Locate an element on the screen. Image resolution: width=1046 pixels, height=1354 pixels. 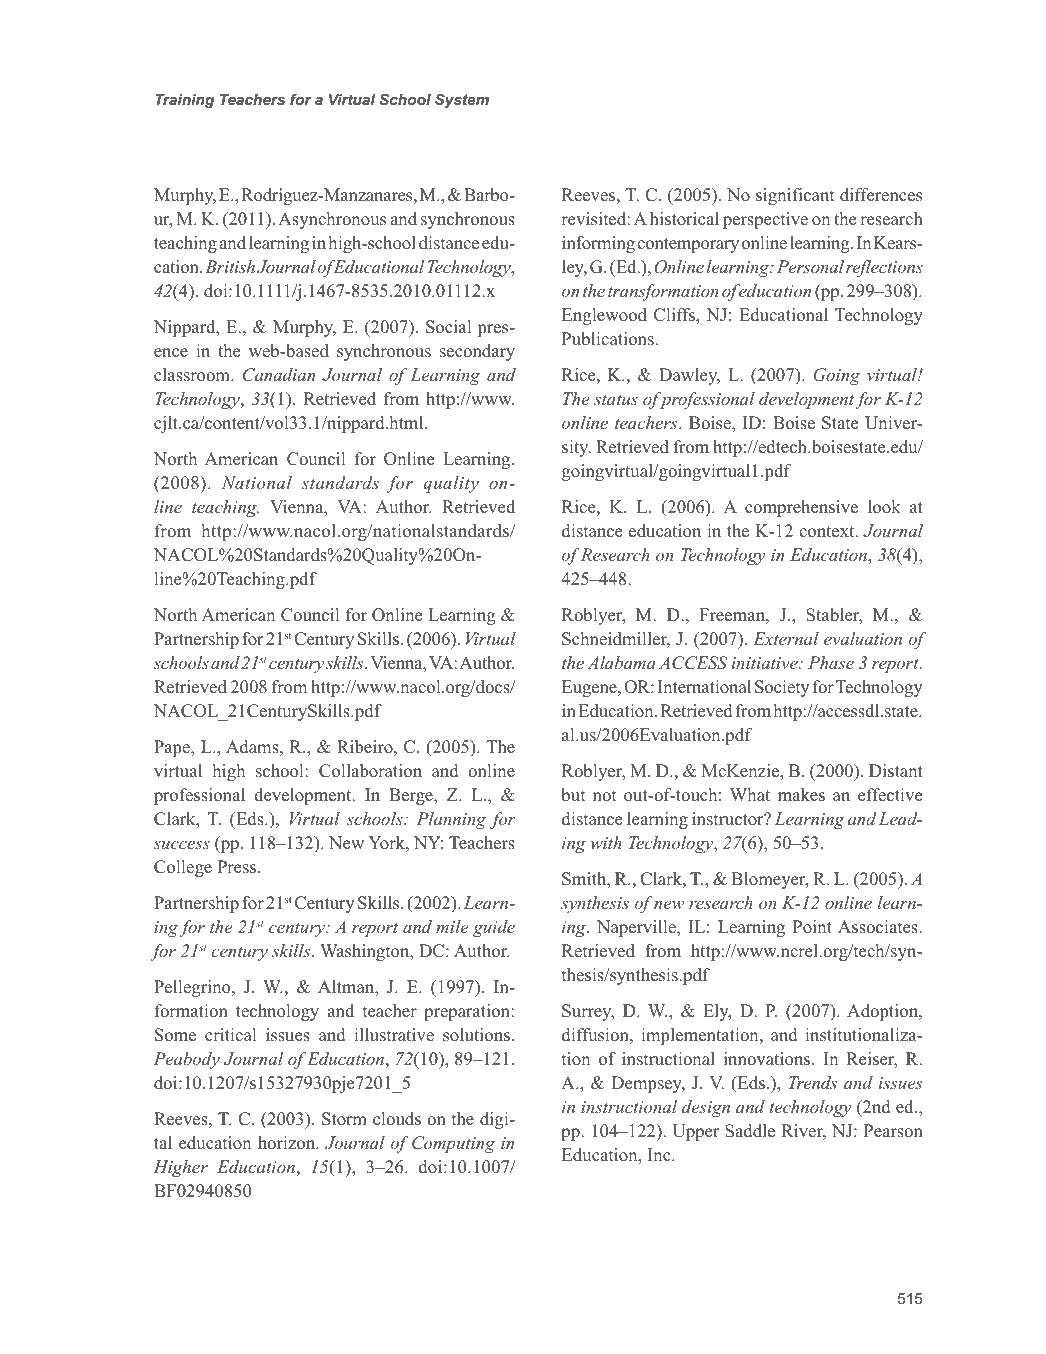
Training is located at coordinates (185, 101).
